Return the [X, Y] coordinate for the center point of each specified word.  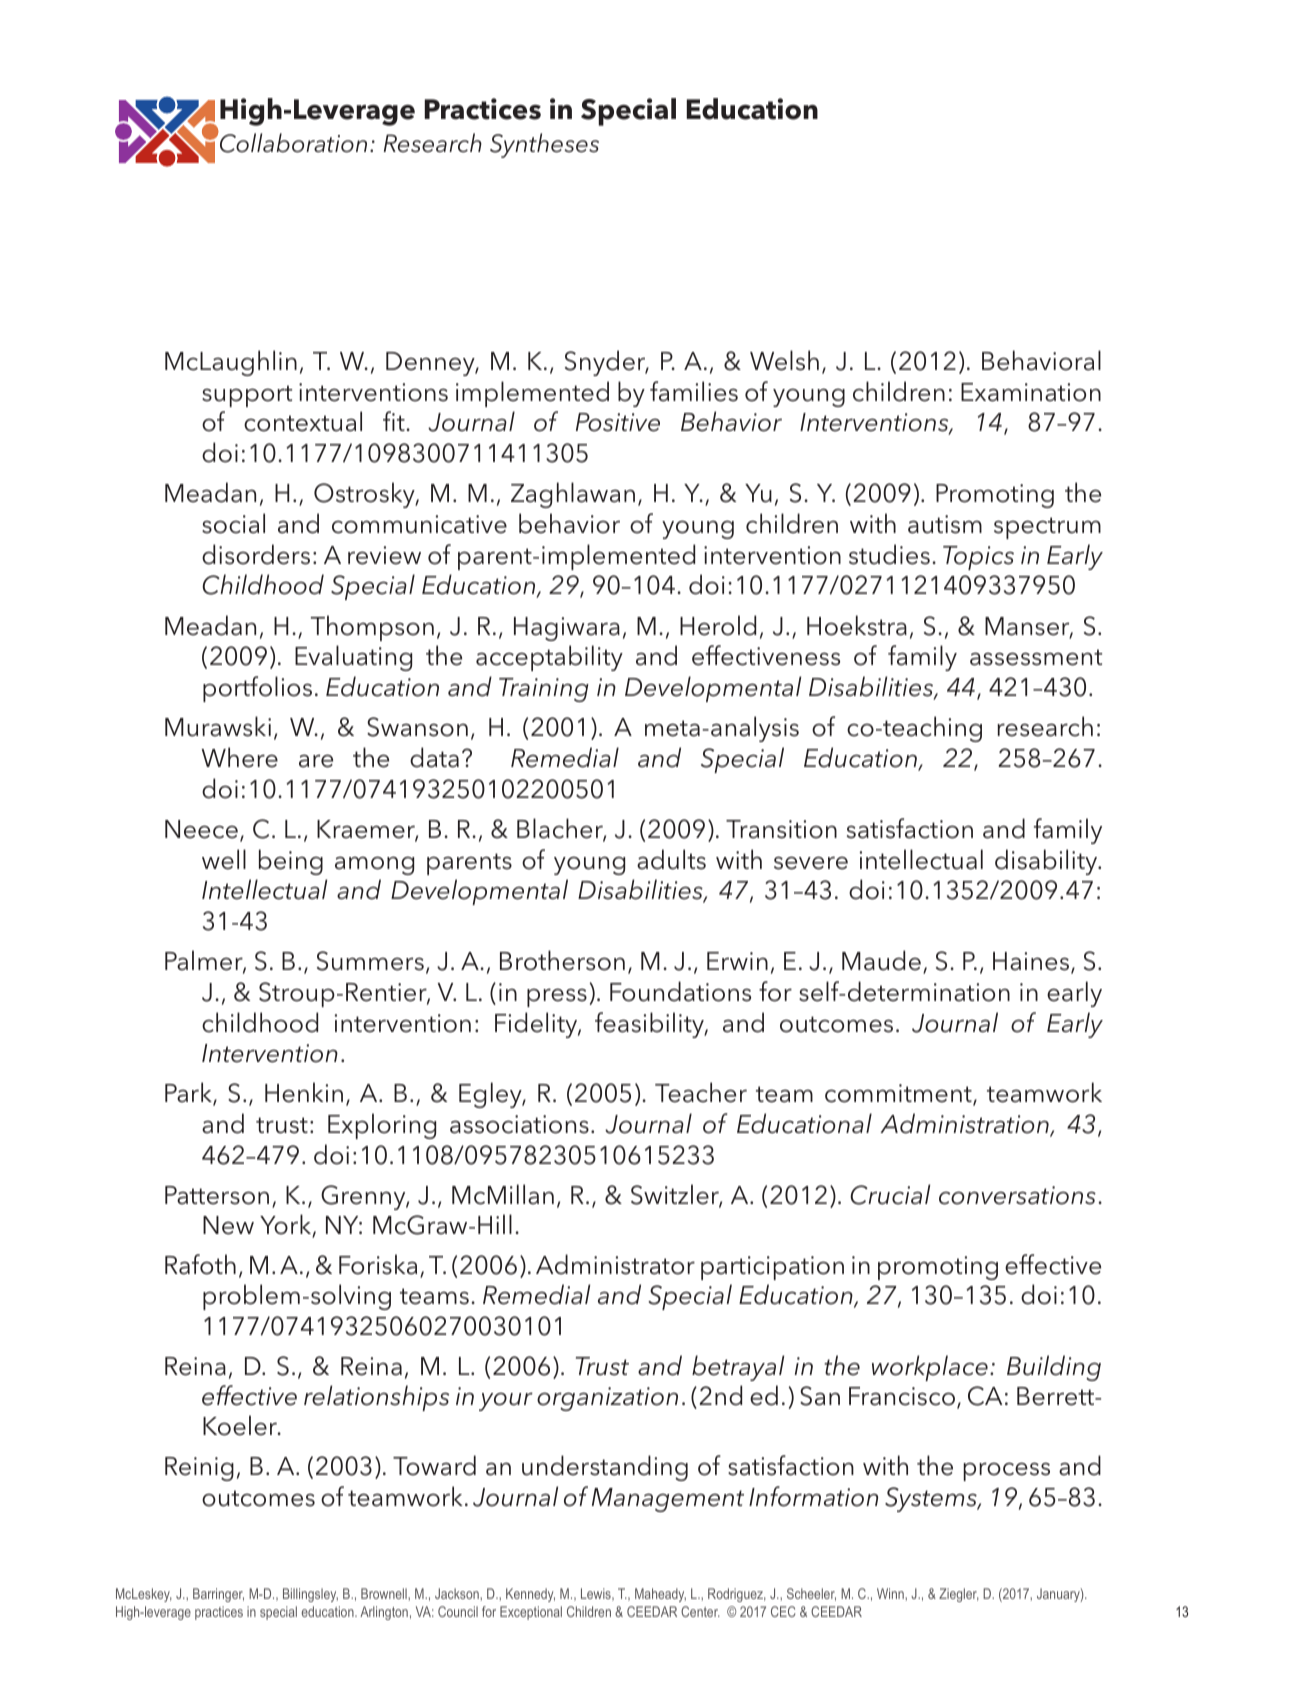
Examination [1031, 392]
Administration [965, 1124]
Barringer [218, 1595]
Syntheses [544, 145]
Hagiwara [567, 629]
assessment [1036, 657]
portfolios [257, 689]
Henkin [304, 1092]
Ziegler [959, 1595]
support [247, 396]
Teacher [701, 1092]
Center [700, 1611]
